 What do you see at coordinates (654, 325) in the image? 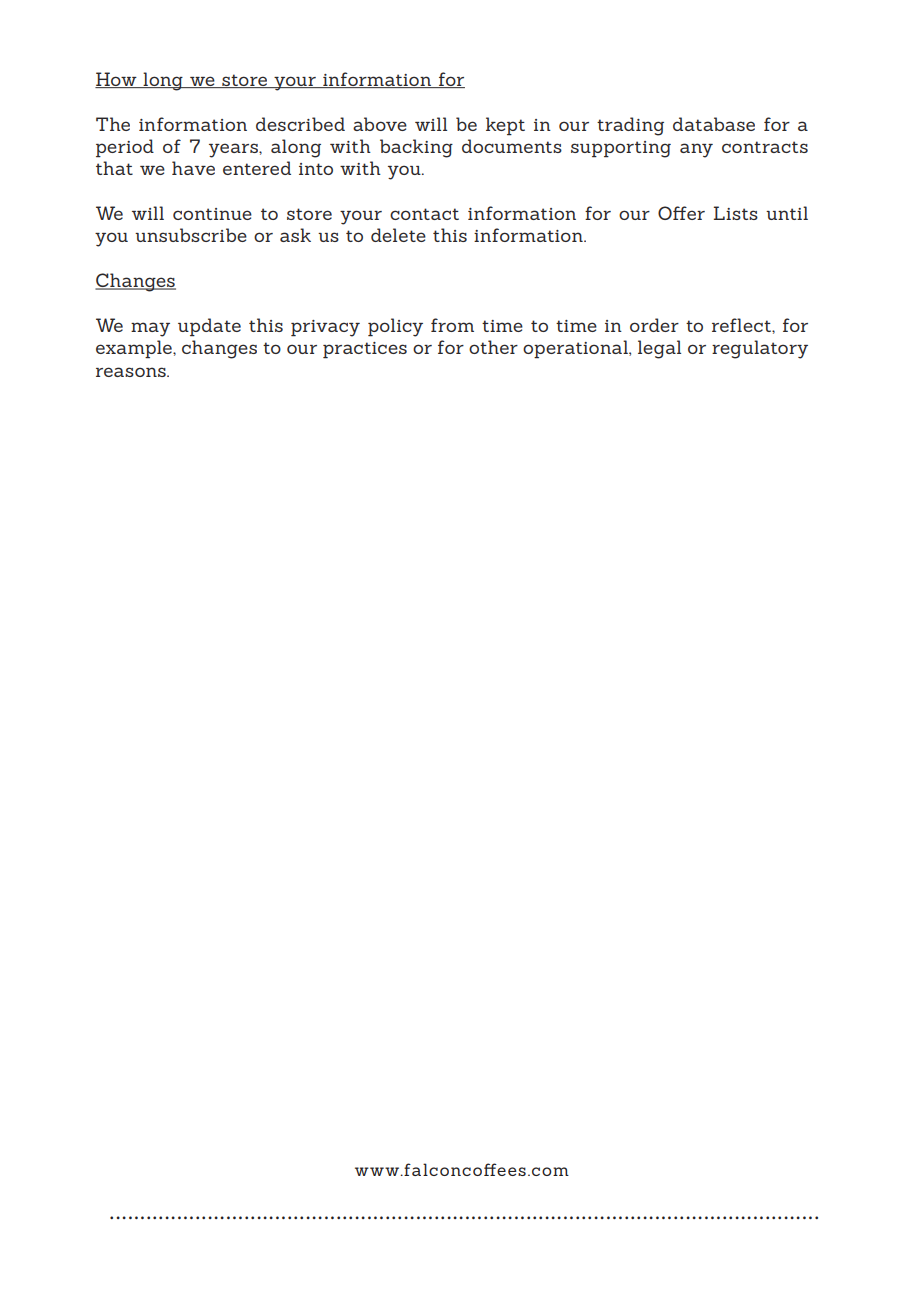
I see `order` at bounding box center [654, 325].
